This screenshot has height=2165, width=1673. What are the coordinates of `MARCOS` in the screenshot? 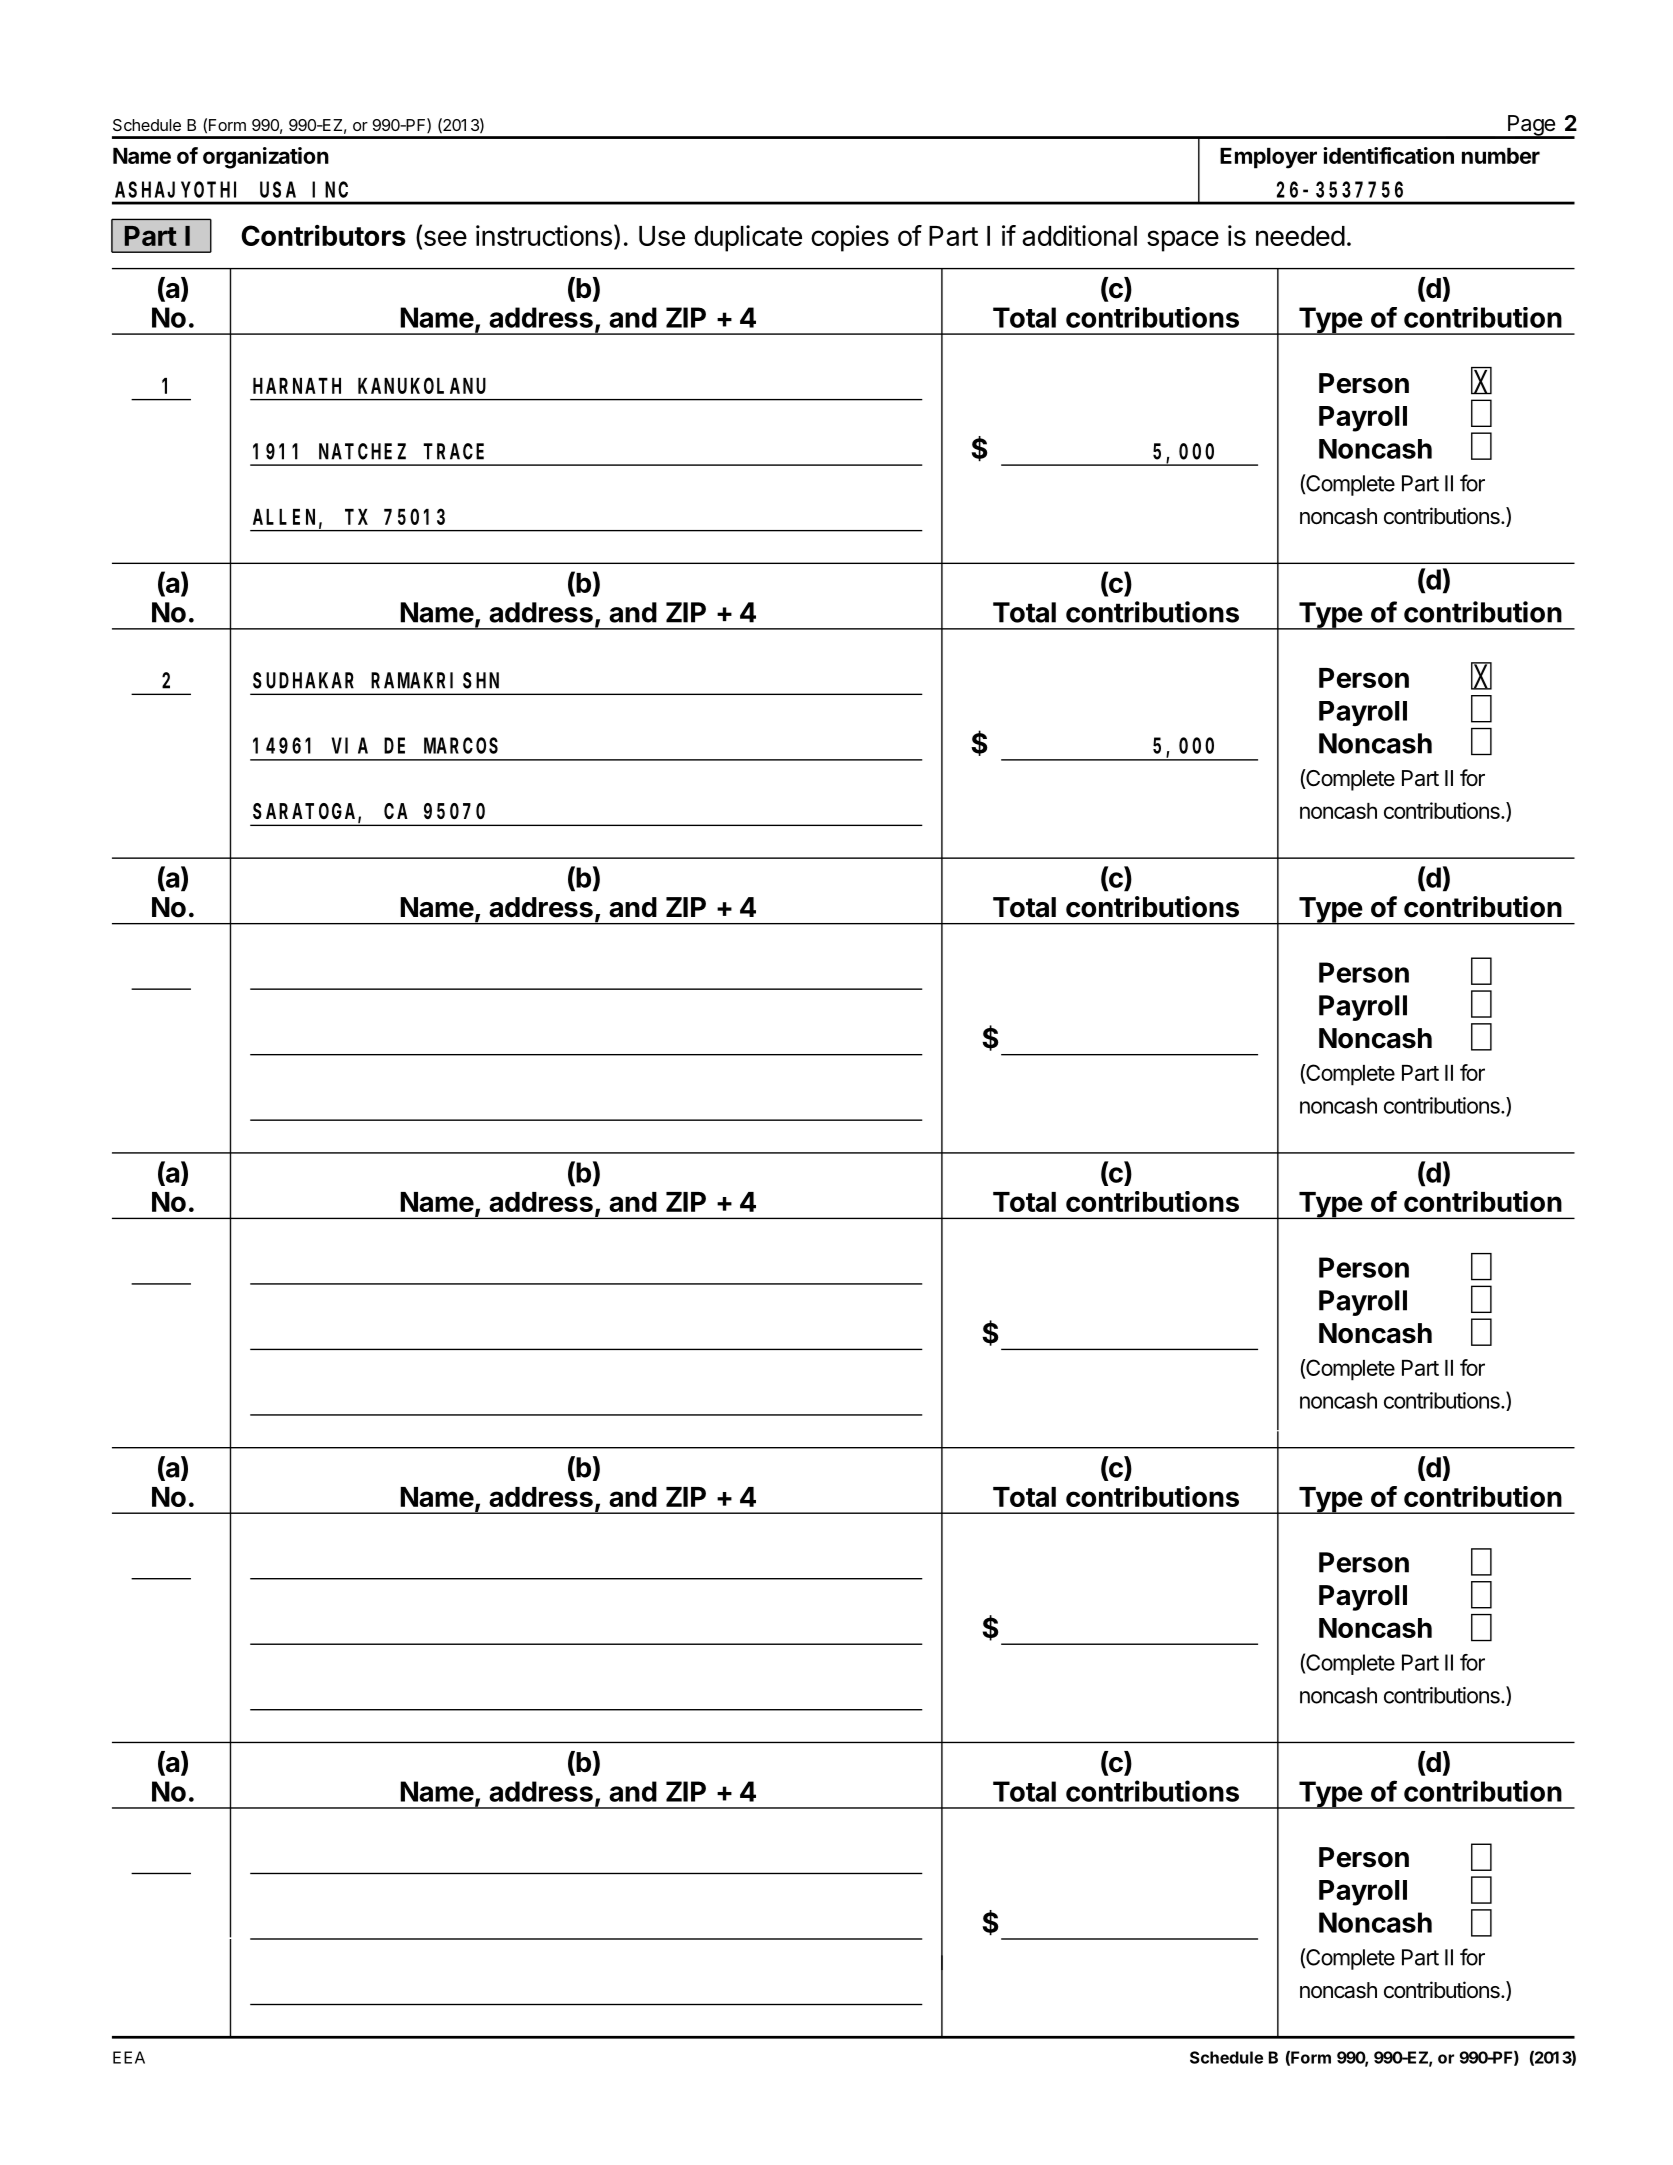 It's located at (461, 746).
